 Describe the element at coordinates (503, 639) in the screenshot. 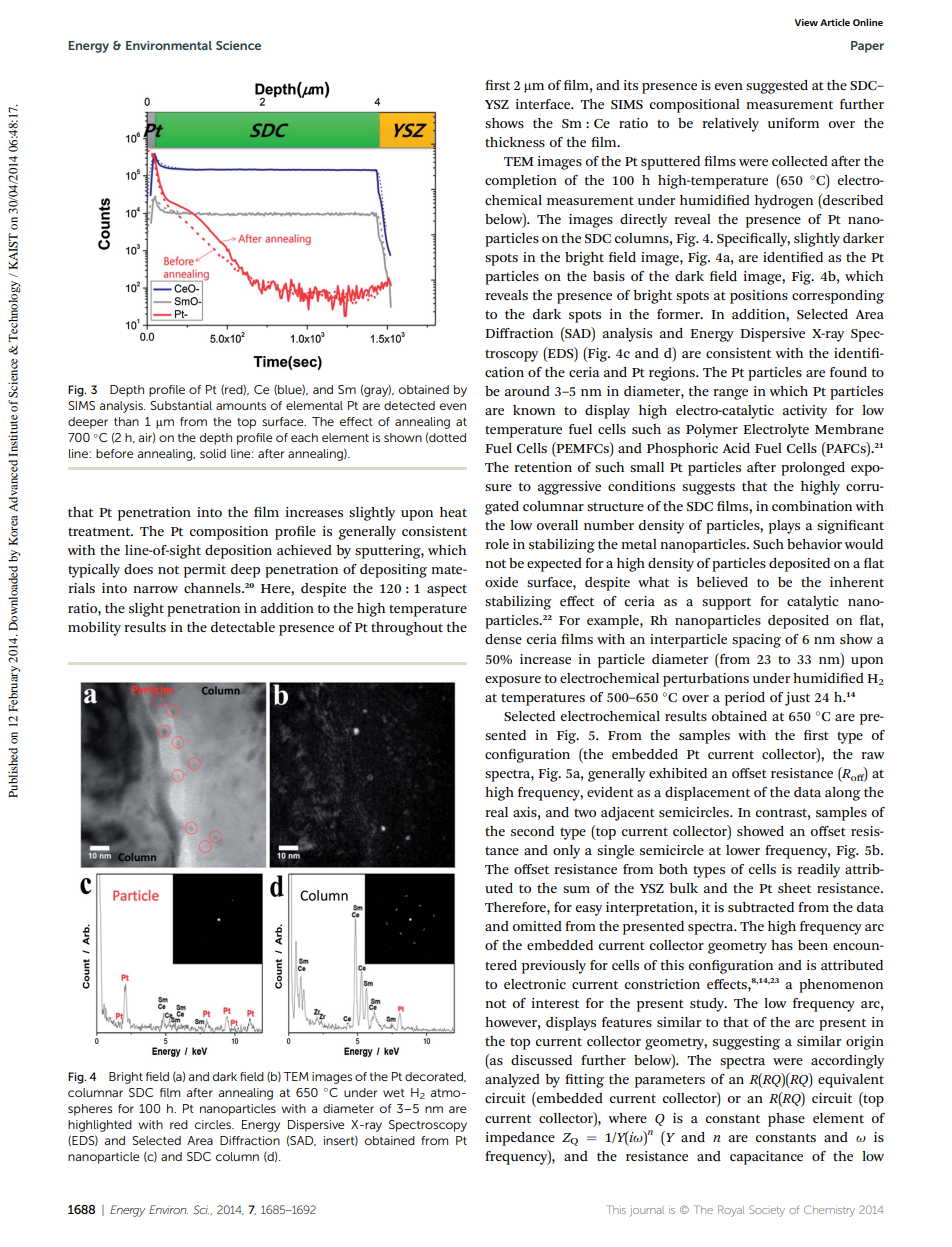

I see `dense` at that location.
